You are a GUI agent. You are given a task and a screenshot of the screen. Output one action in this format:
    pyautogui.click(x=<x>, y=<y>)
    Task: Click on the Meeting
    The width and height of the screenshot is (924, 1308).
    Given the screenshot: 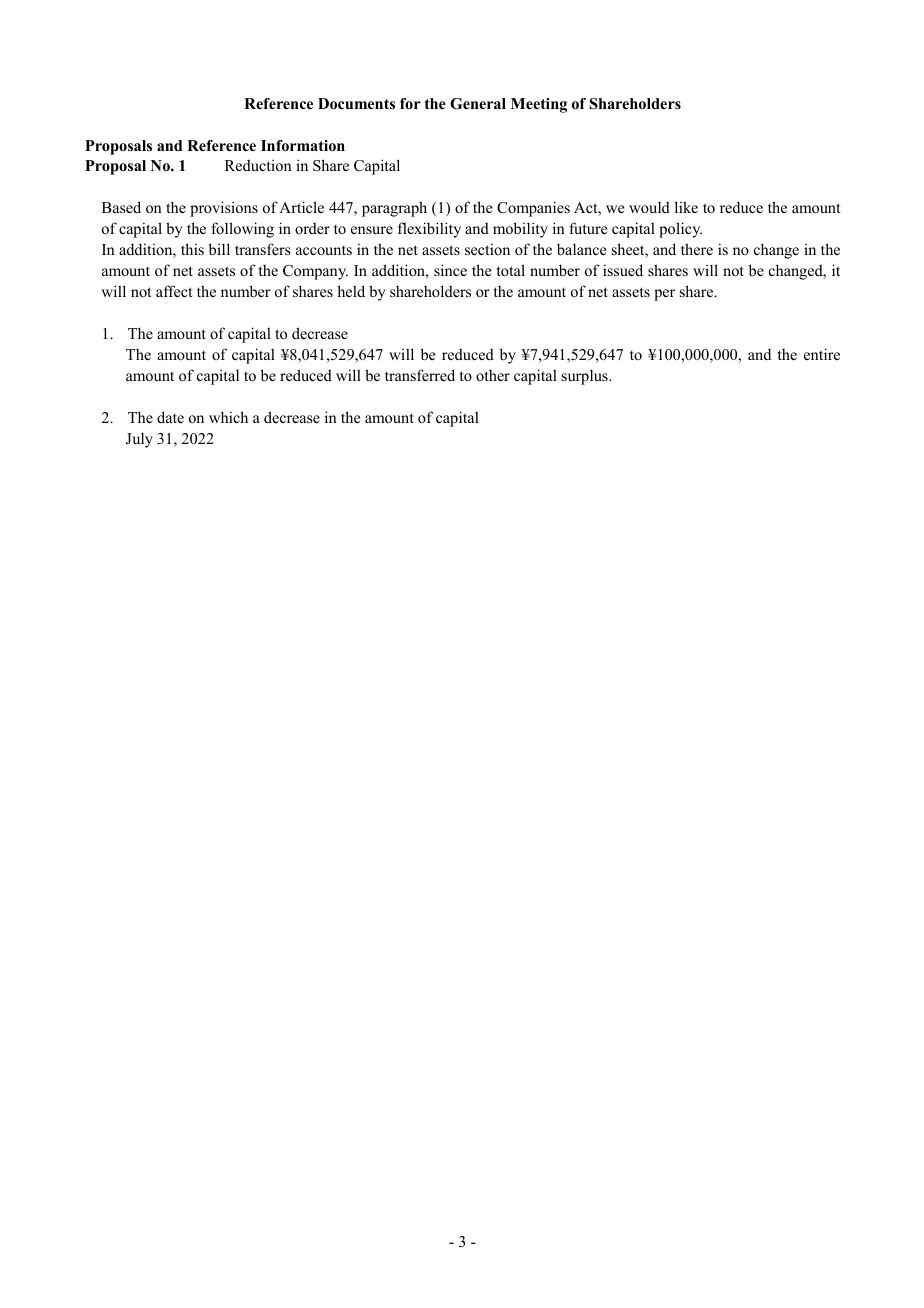 What is the action you would take?
    pyautogui.click(x=539, y=105)
